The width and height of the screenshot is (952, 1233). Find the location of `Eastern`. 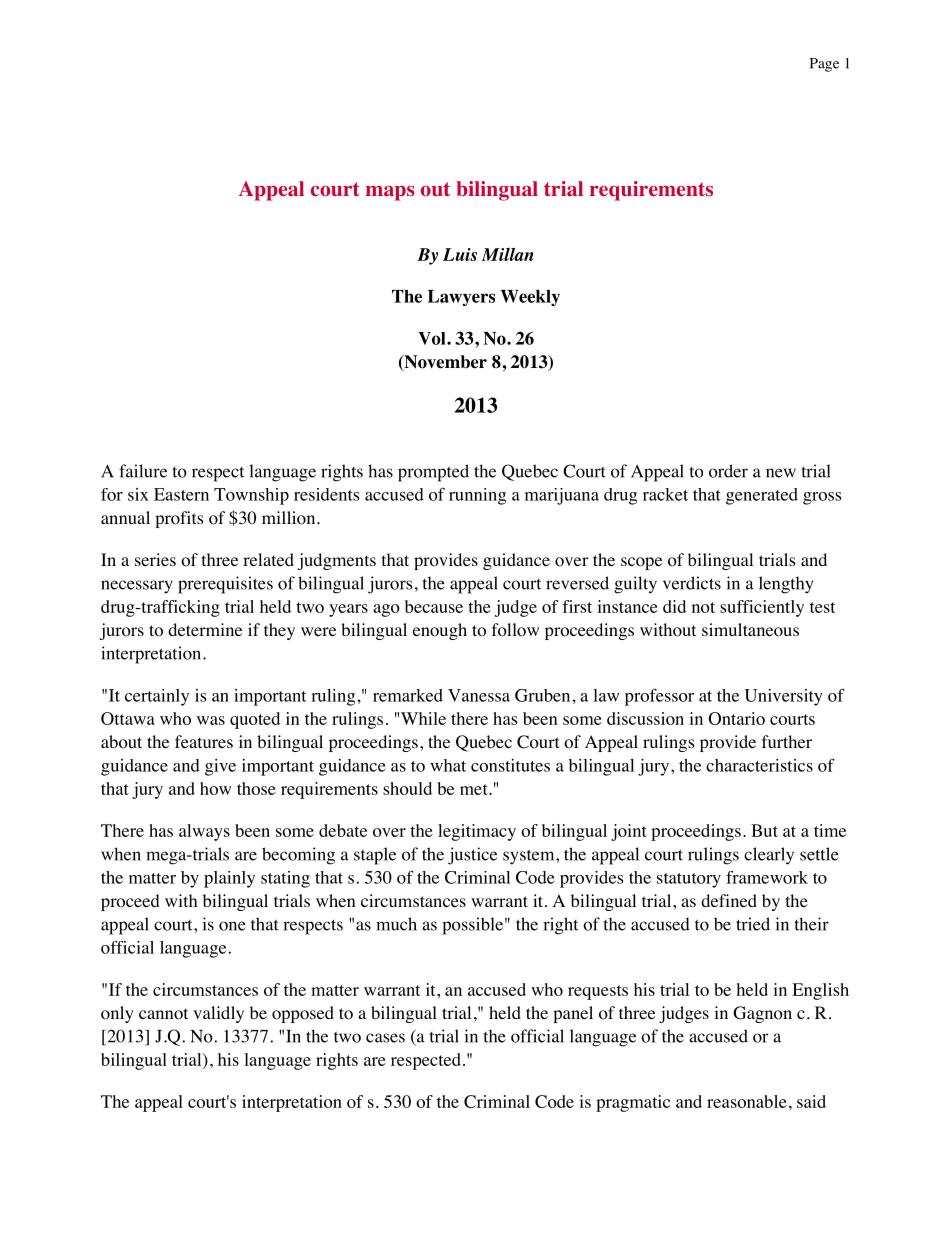

Eastern is located at coordinates (181, 494).
